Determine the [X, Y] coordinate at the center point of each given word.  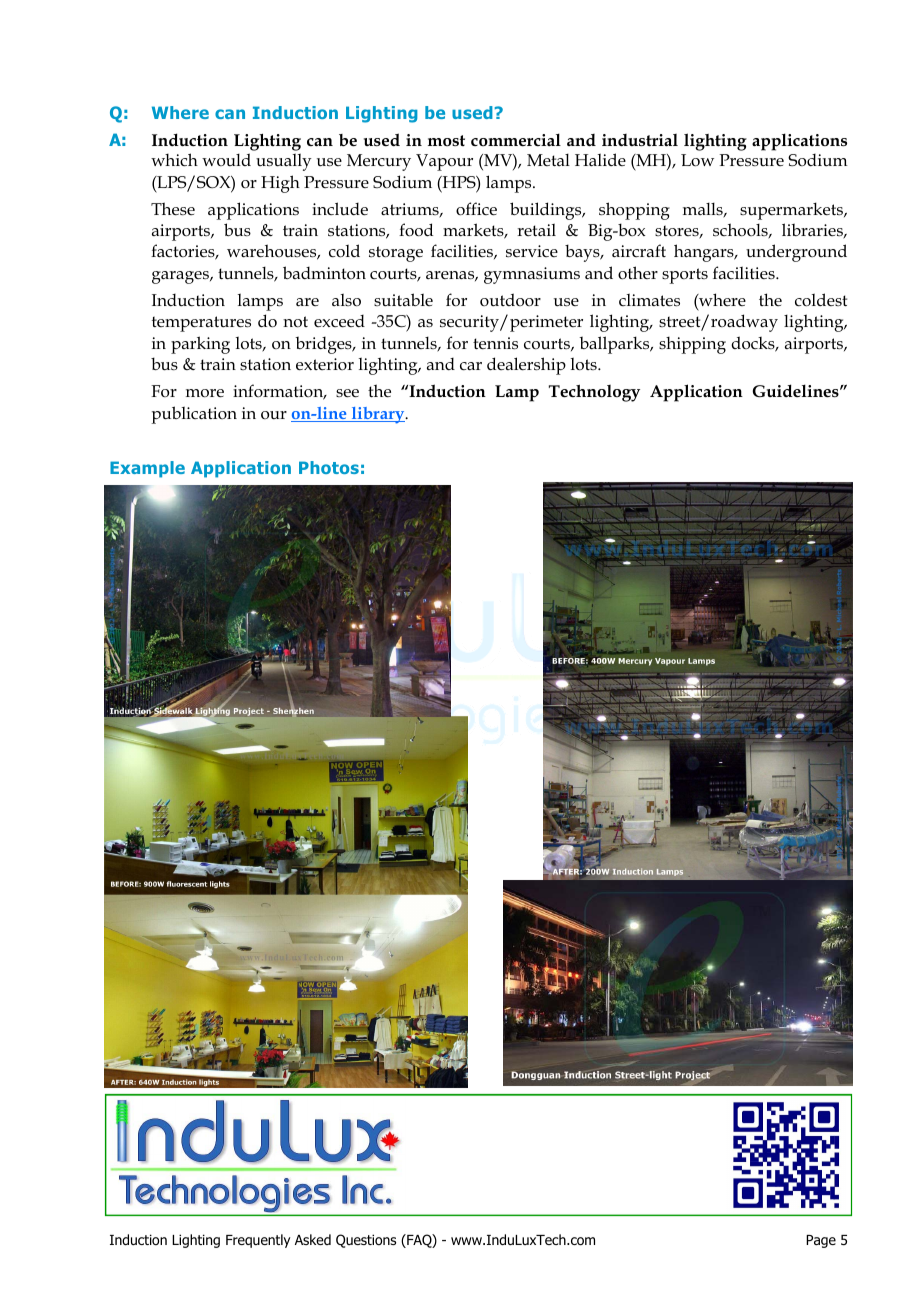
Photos [329, 467]
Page [821, 1241]
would [226, 159]
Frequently [258, 1241]
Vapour [444, 162]
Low [697, 160]
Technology [594, 393]
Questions [366, 1241]
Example [147, 469]
